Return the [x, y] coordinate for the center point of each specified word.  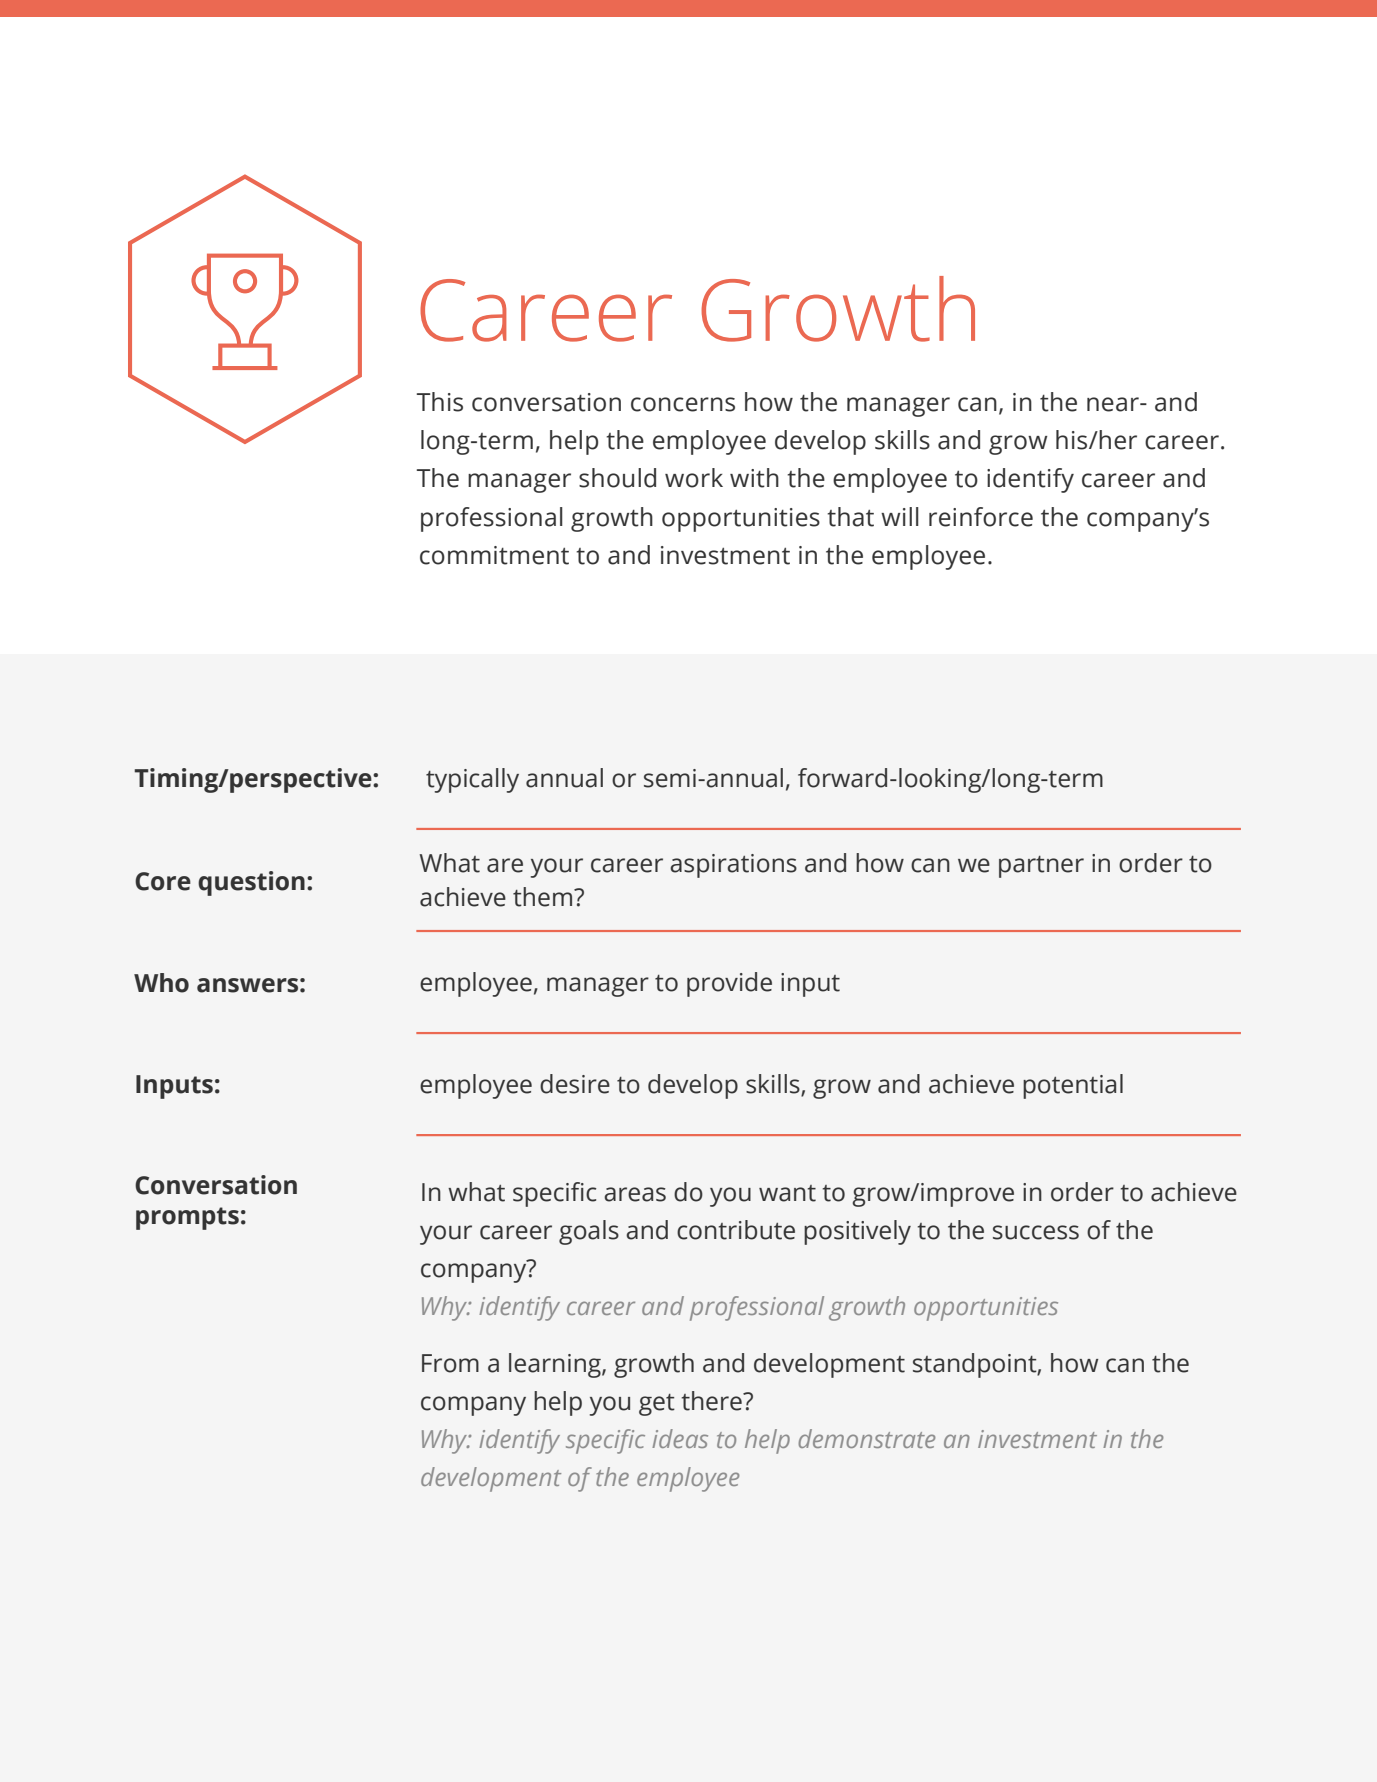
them [542, 897]
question [251, 883]
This [440, 402]
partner [1041, 867]
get [657, 1405]
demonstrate [866, 1438]
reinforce [981, 517]
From [450, 1363]
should [617, 478]
